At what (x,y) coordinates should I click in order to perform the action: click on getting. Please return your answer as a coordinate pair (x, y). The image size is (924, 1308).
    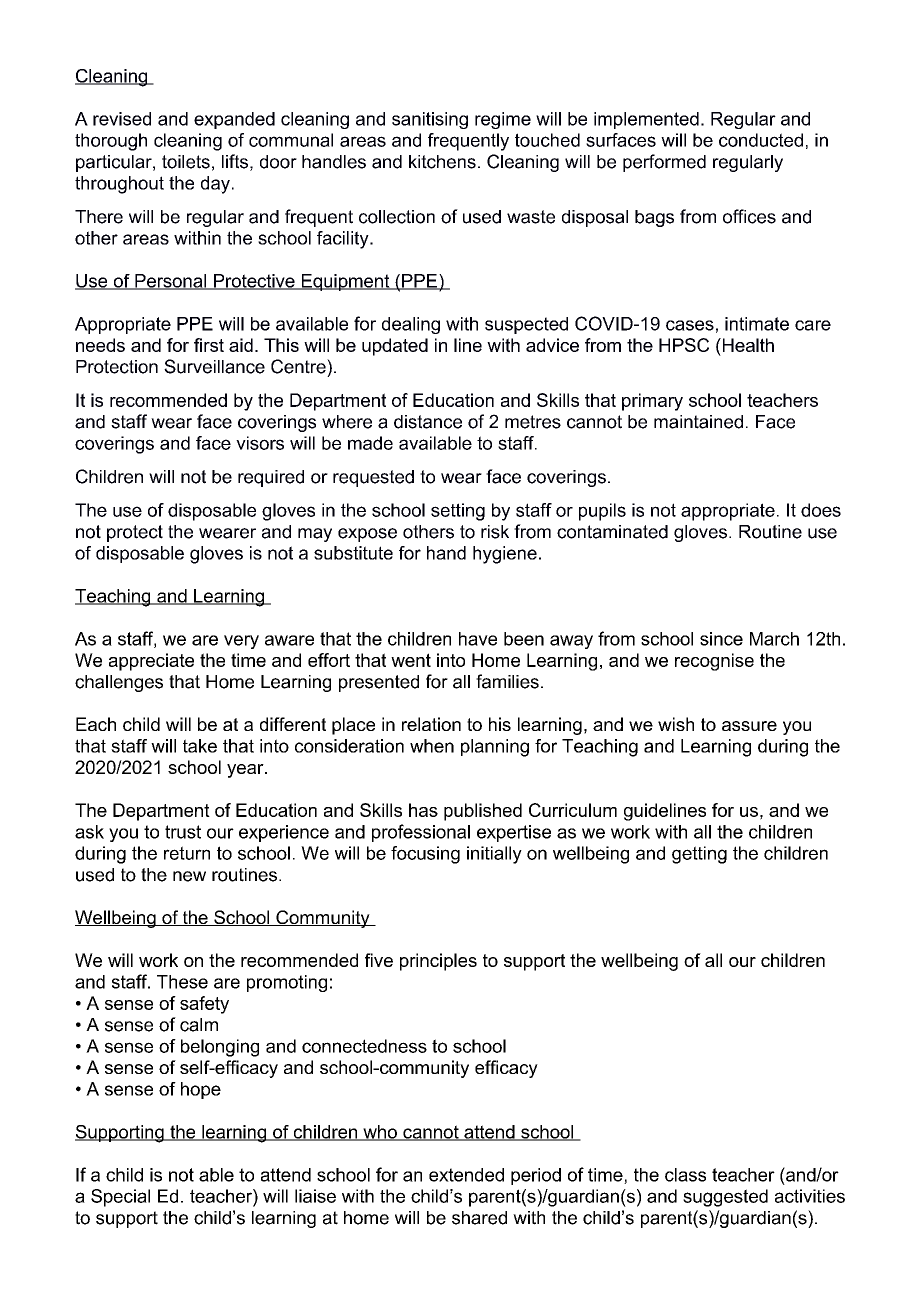
    Looking at the image, I should click on (699, 855).
